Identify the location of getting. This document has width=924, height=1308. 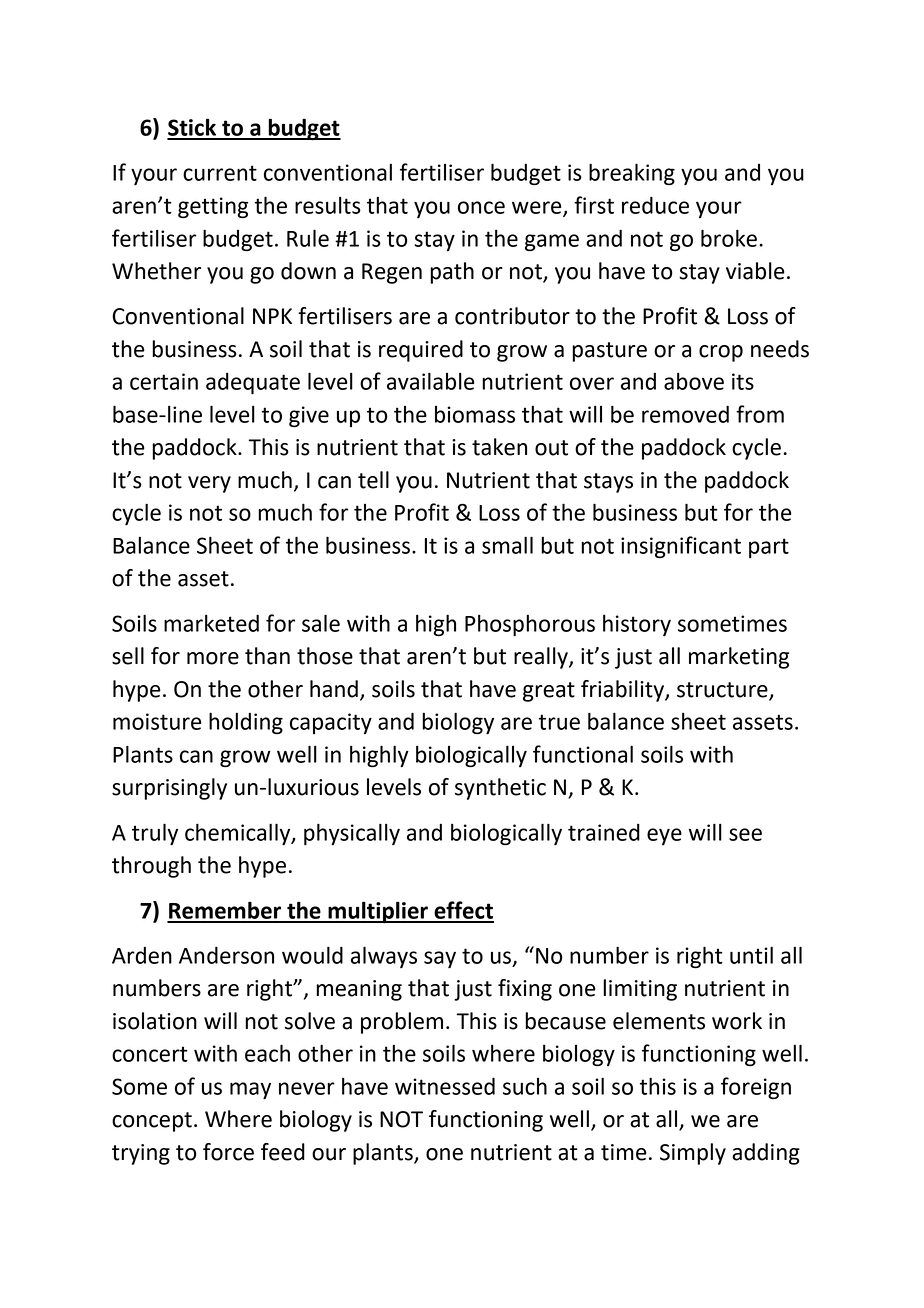
(213, 207).
